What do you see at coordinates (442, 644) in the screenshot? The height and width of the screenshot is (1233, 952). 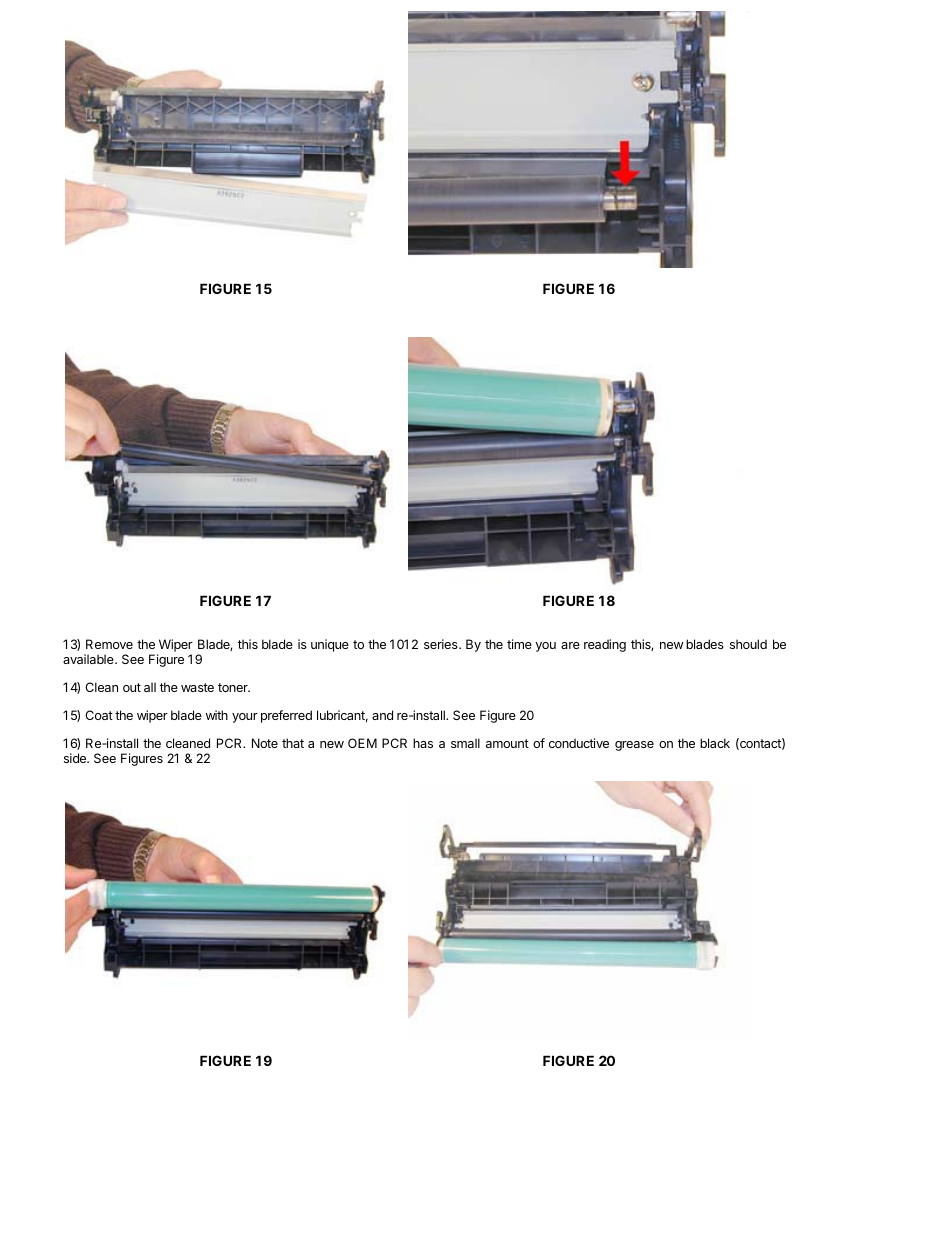 I see `series` at bounding box center [442, 644].
